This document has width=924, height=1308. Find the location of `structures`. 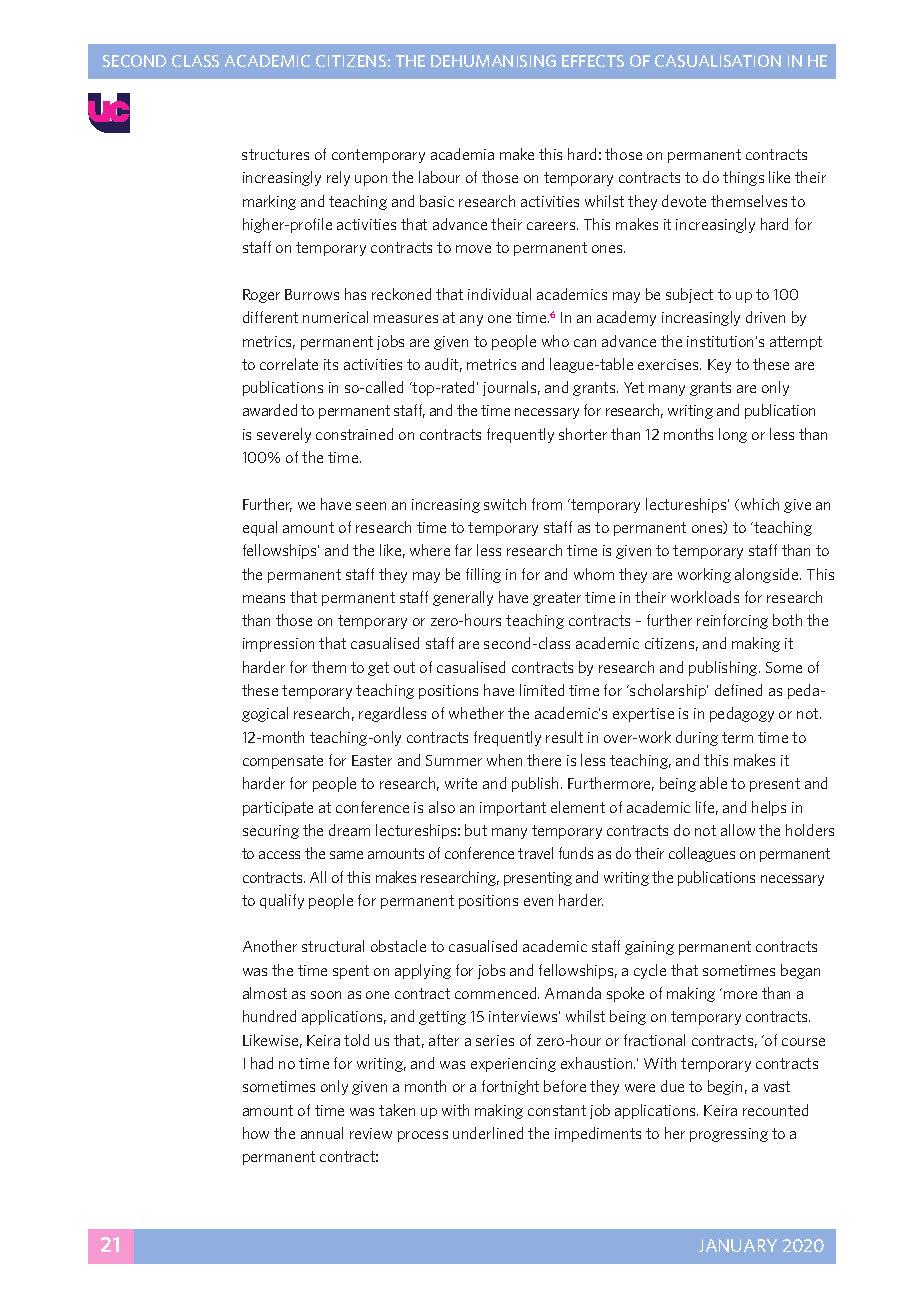

structures is located at coordinates (275, 154).
